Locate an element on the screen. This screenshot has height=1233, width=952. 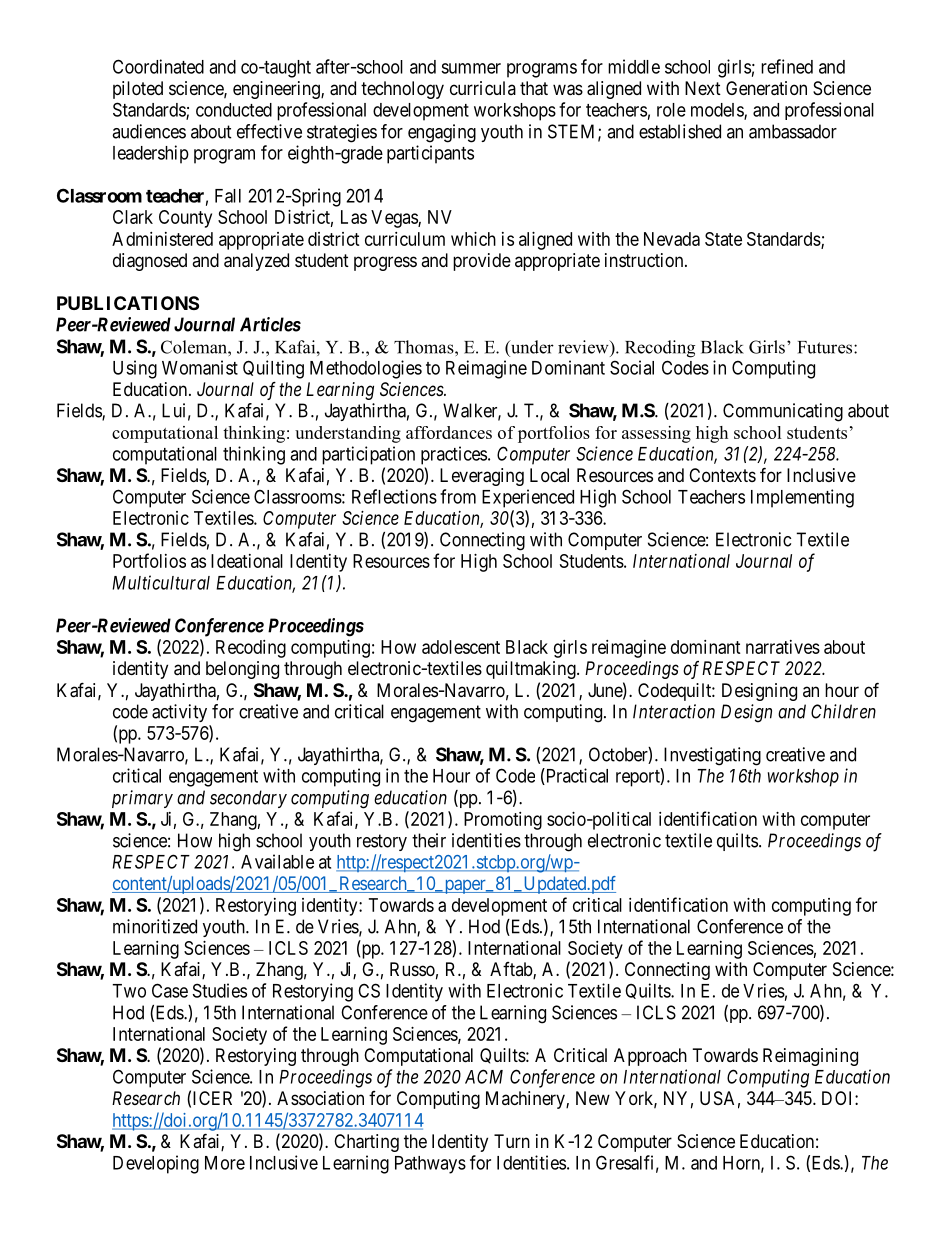
Generation is located at coordinates (766, 88).
